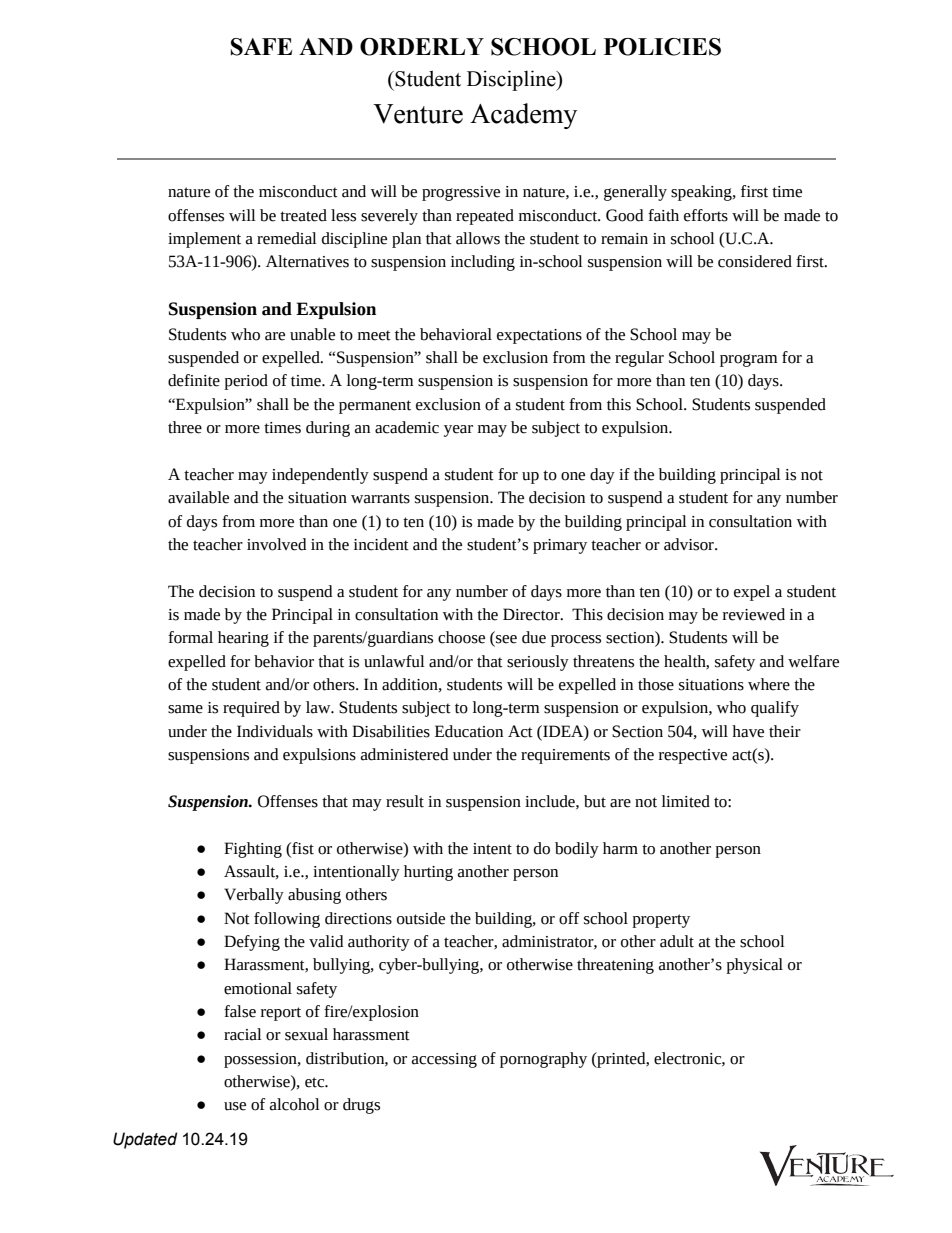 This image has width=952, height=1233. Describe the element at coordinates (662, 47) in the image. I see `POLICIES` at that location.
